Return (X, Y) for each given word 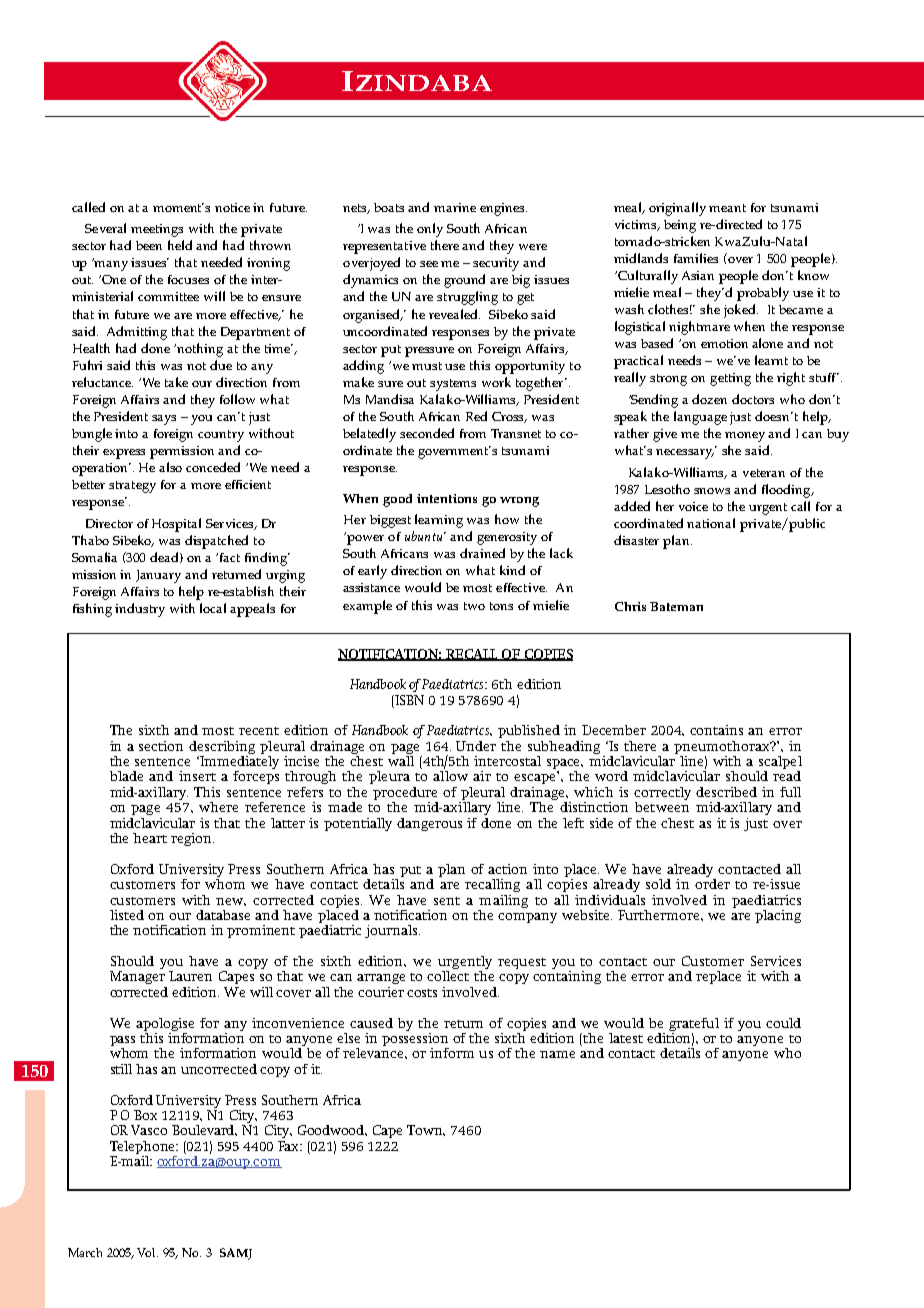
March (85, 1252)
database (223, 915)
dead (165, 557)
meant (727, 208)
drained (482, 553)
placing (778, 916)
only (430, 230)
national (711, 523)
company (527, 918)
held (180, 245)
